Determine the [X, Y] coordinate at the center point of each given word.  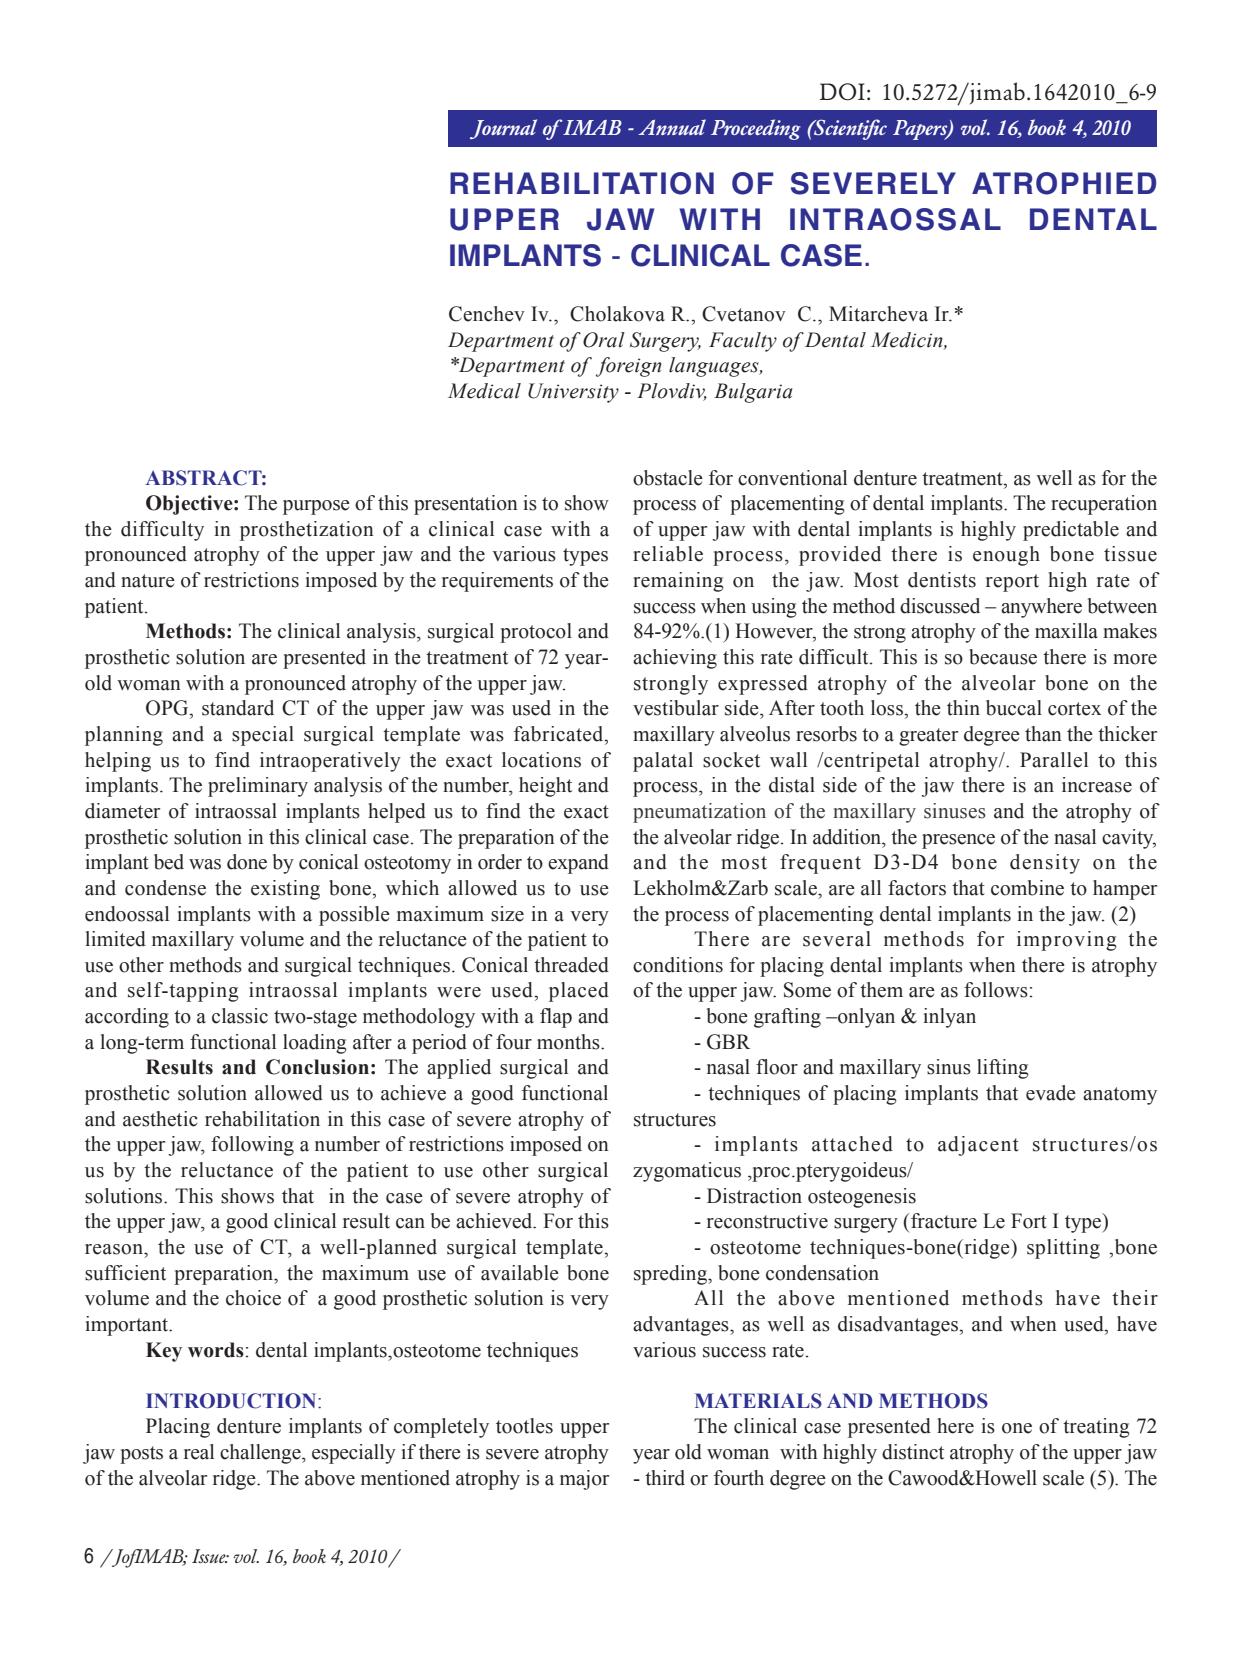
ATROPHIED [1064, 183]
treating [1096, 1428]
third [665, 1478]
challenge [261, 1454]
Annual [672, 127]
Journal [503, 129]
